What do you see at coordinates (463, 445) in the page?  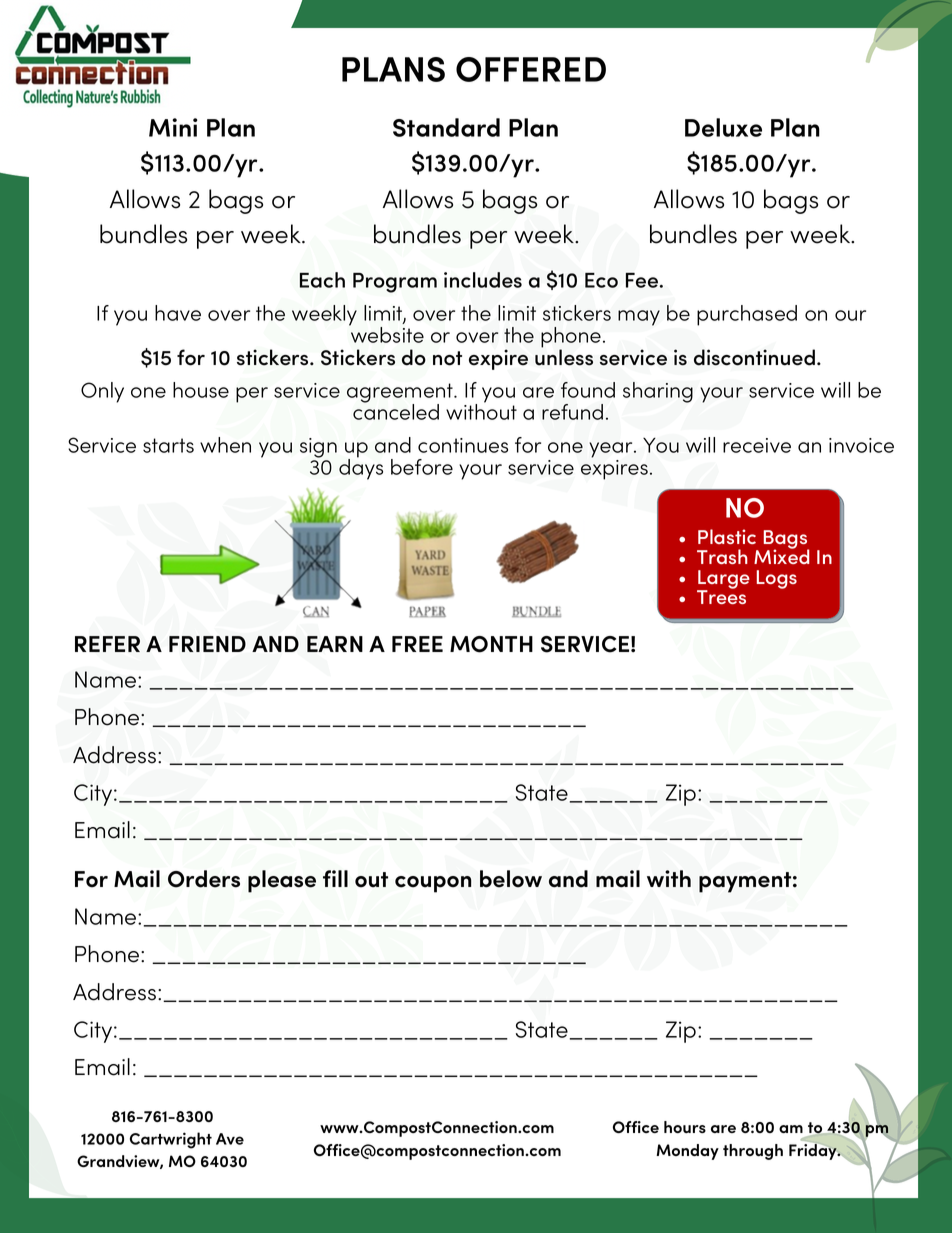 I see `continues` at bounding box center [463, 445].
